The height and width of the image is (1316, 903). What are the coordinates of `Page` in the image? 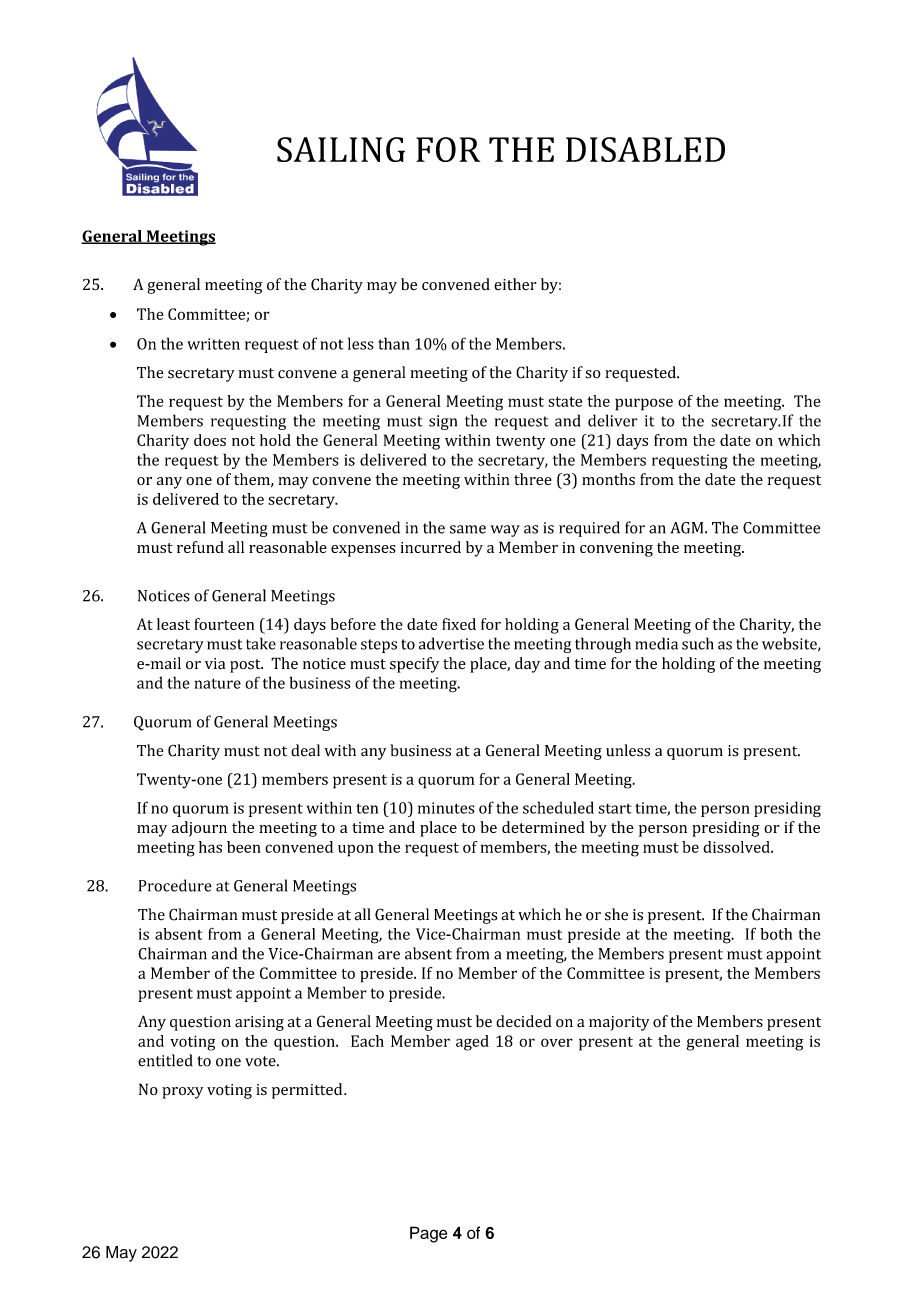 It's located at (428, 1234).
